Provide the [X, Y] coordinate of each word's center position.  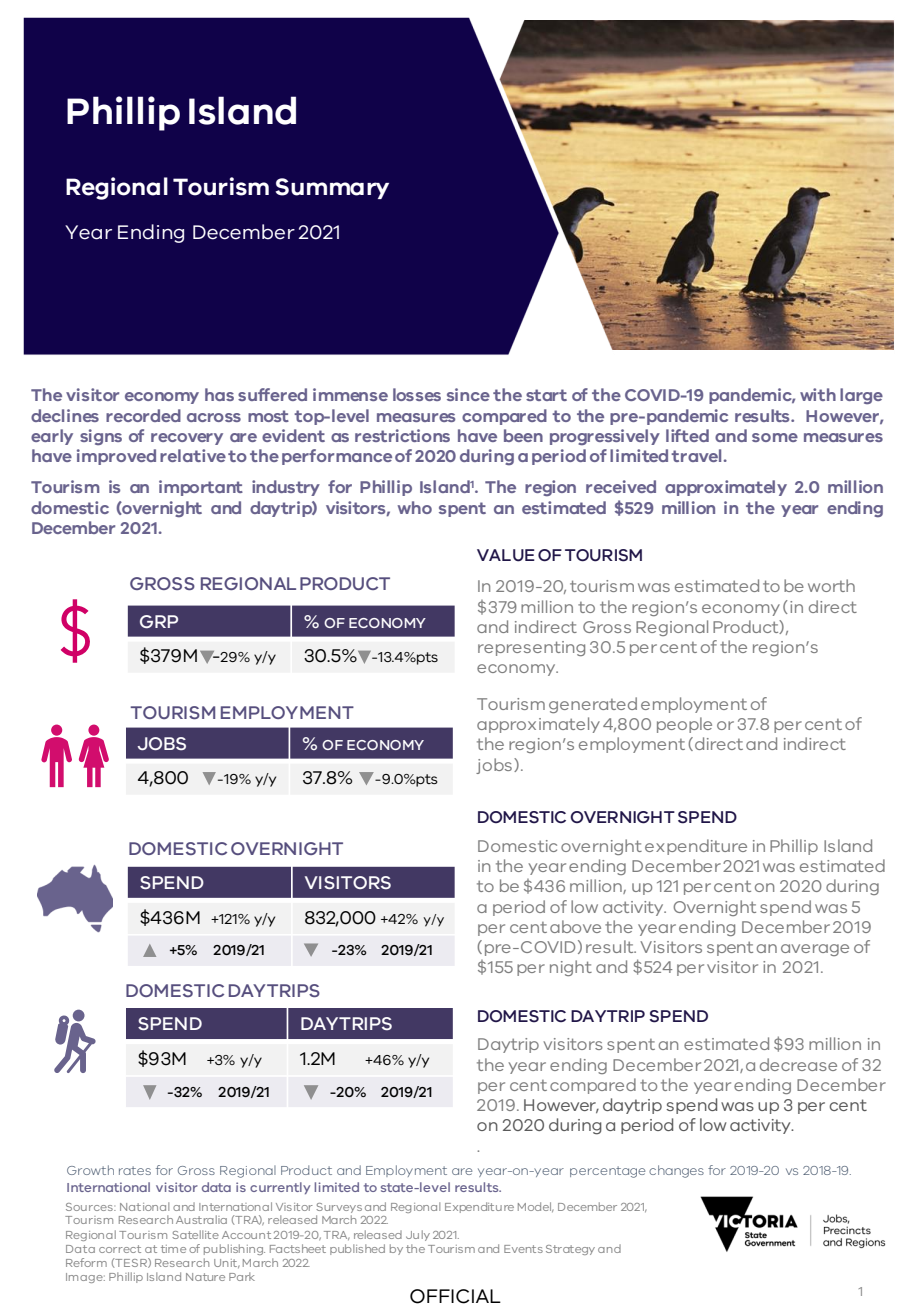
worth [831, 585]
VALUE [506, 555]
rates [135, 1170]
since [468, 394]
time [173, 1249]
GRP [159, 621]
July [418, 1235]
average [815, 950]
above [575, 926]
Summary [332, 188]
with [818, 394]
